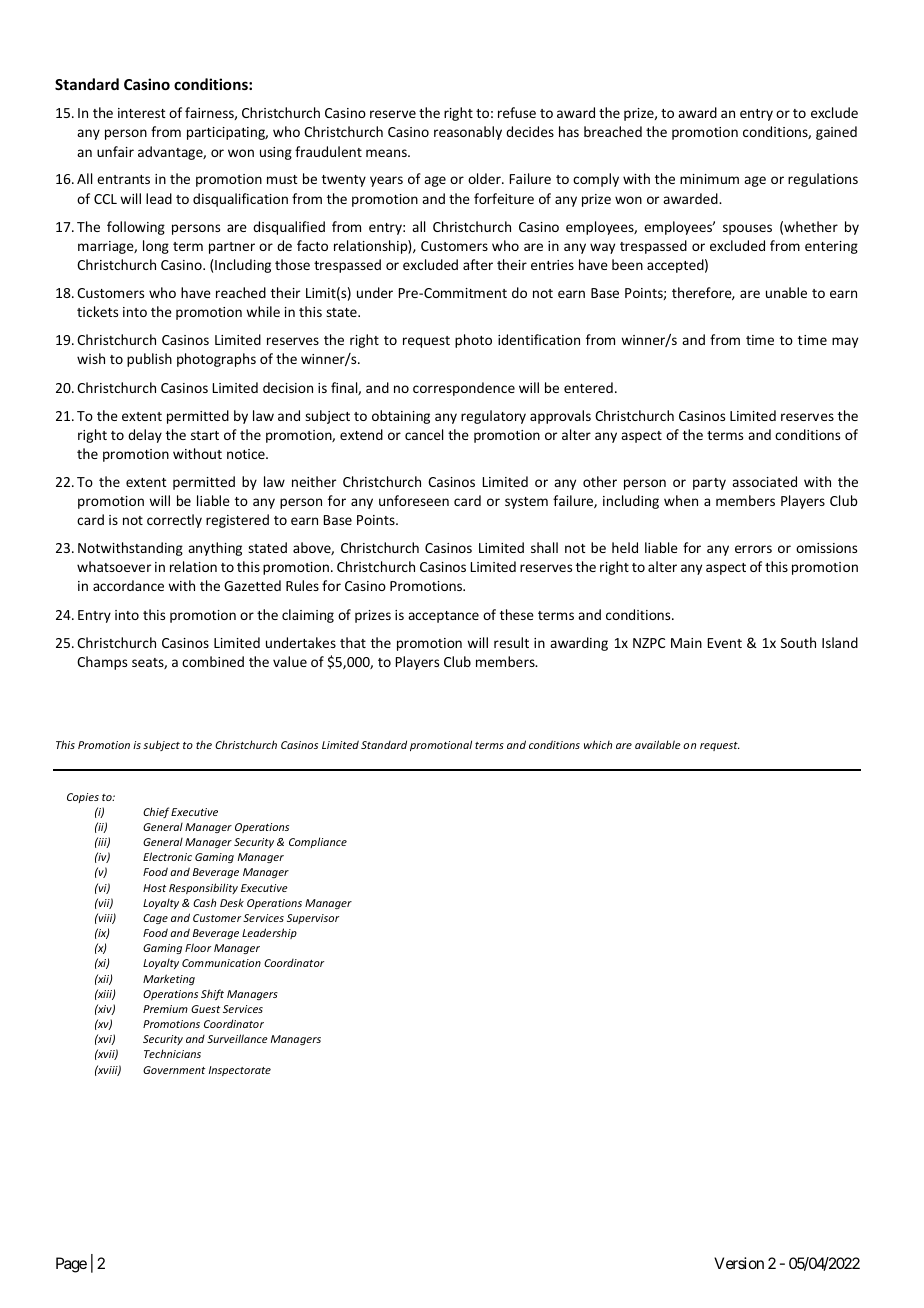 This image has height=1308, width=924. Describe the element at coordinates (764, 481) in the image. I see `associated` at that location.
